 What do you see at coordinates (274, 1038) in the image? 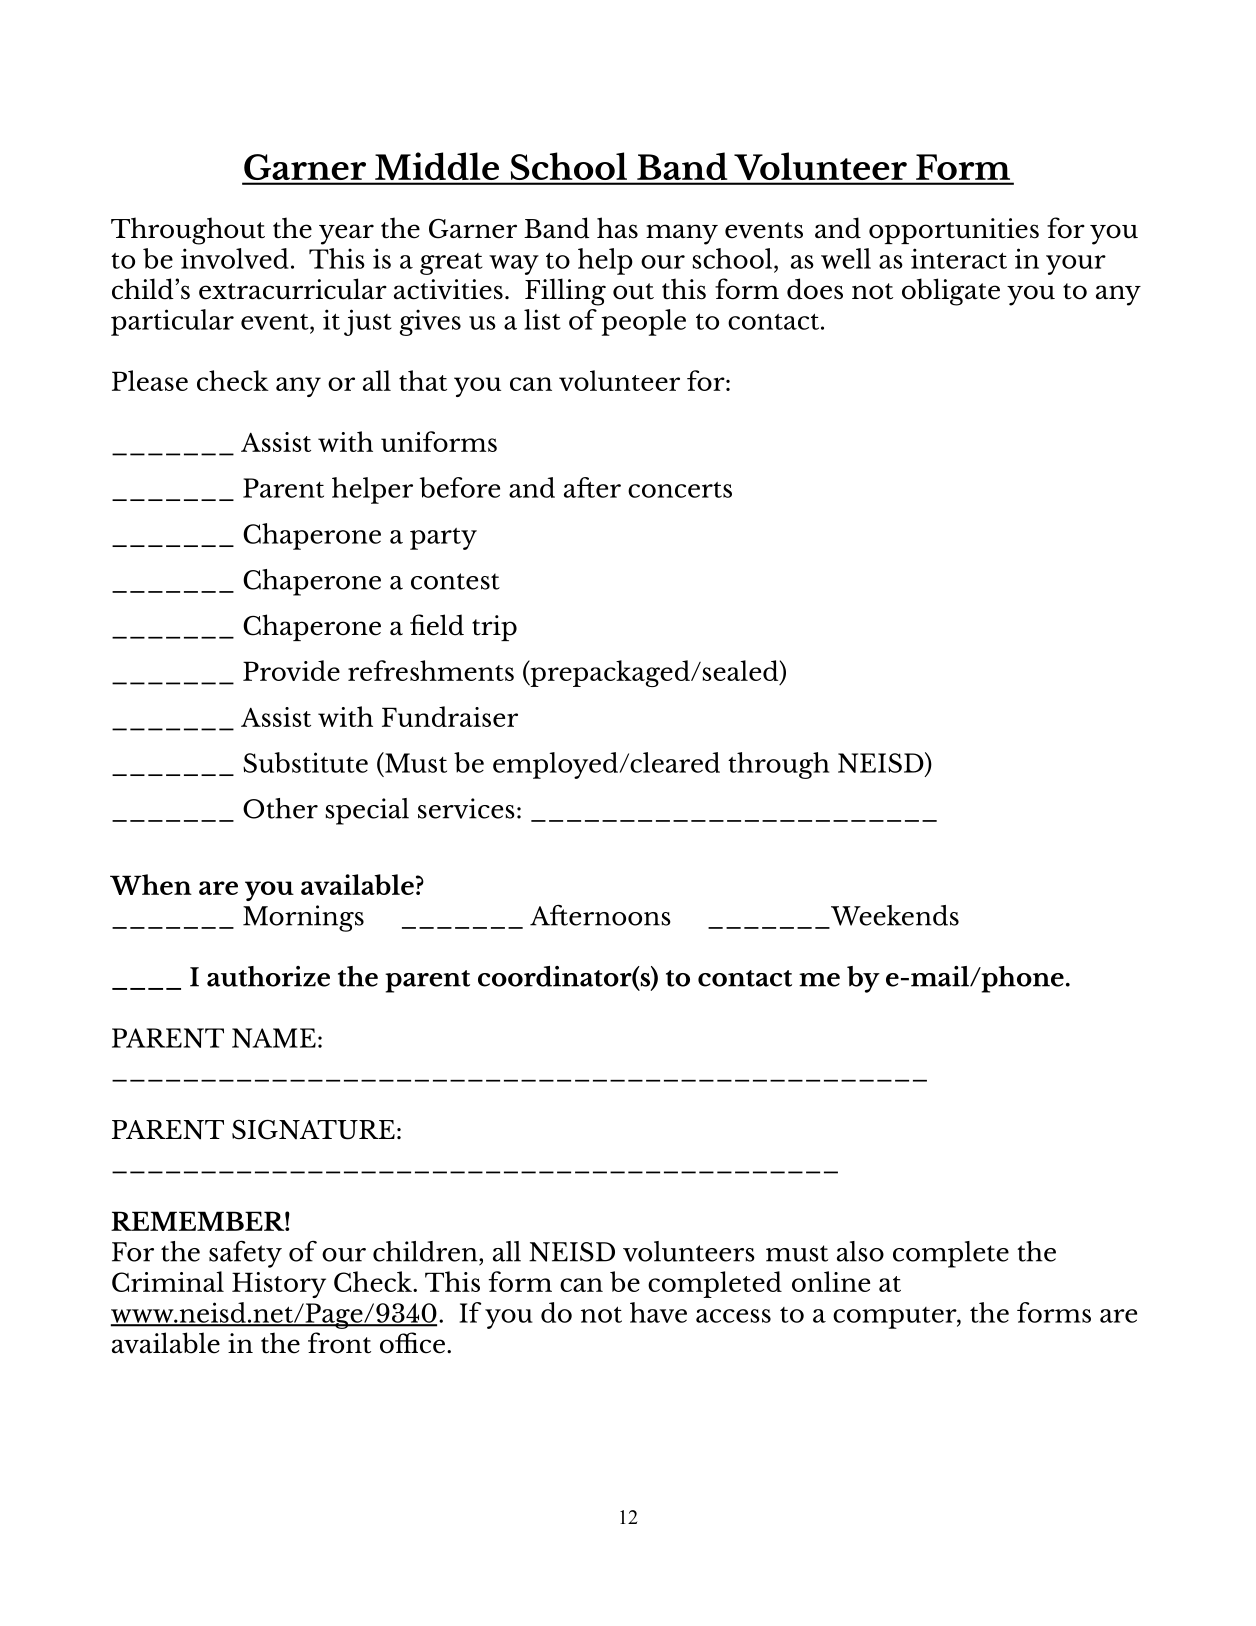
I see `NAME` at bounding box center [274, 1038].
